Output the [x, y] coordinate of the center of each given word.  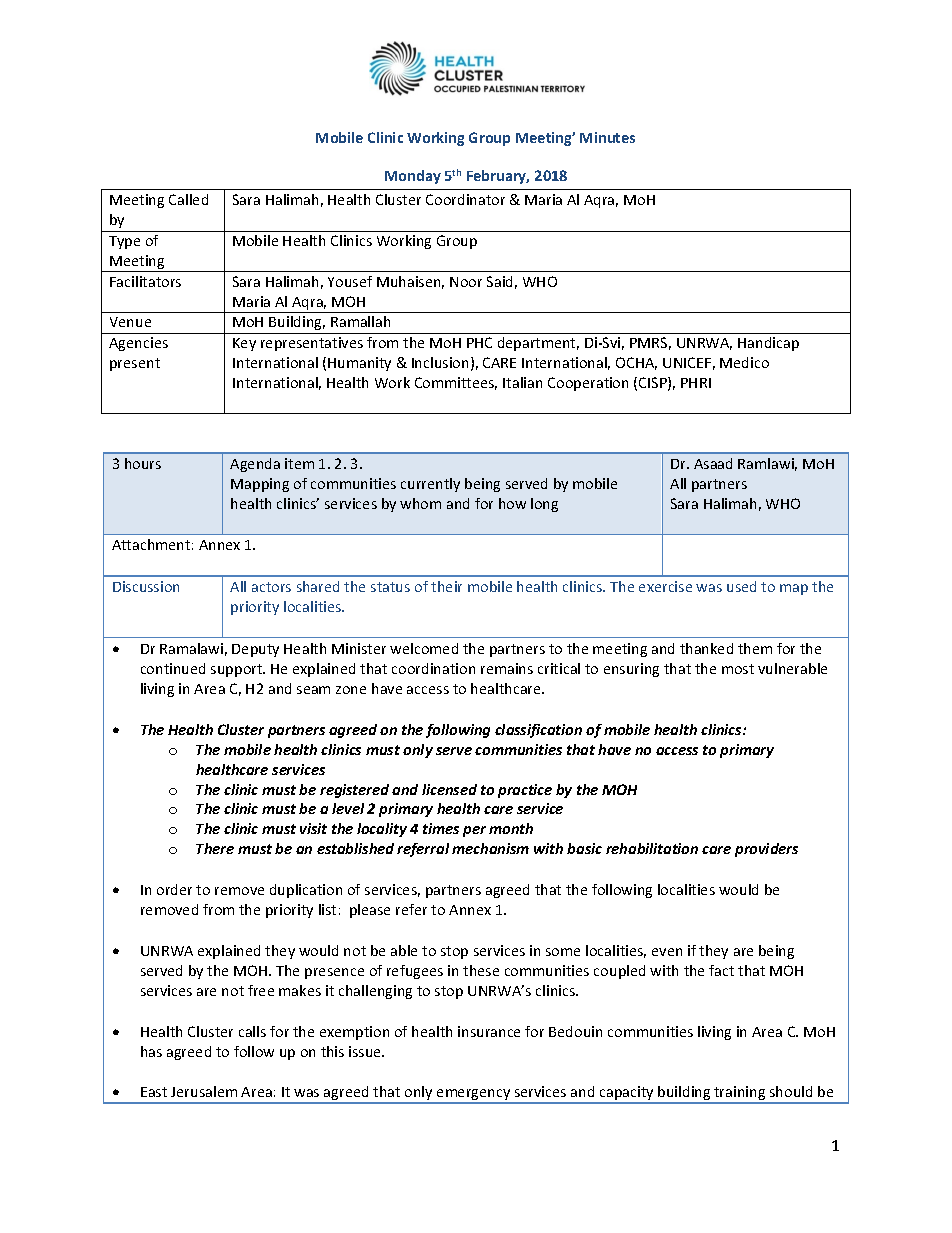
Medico [744, 362]
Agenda [255, 465]
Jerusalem [204, 1091]
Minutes [607, 137]
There [215, 848]
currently [430, 485]
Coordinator [465, 199]
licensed [449, 789]
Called [188, 199]
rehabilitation [652, 848]
